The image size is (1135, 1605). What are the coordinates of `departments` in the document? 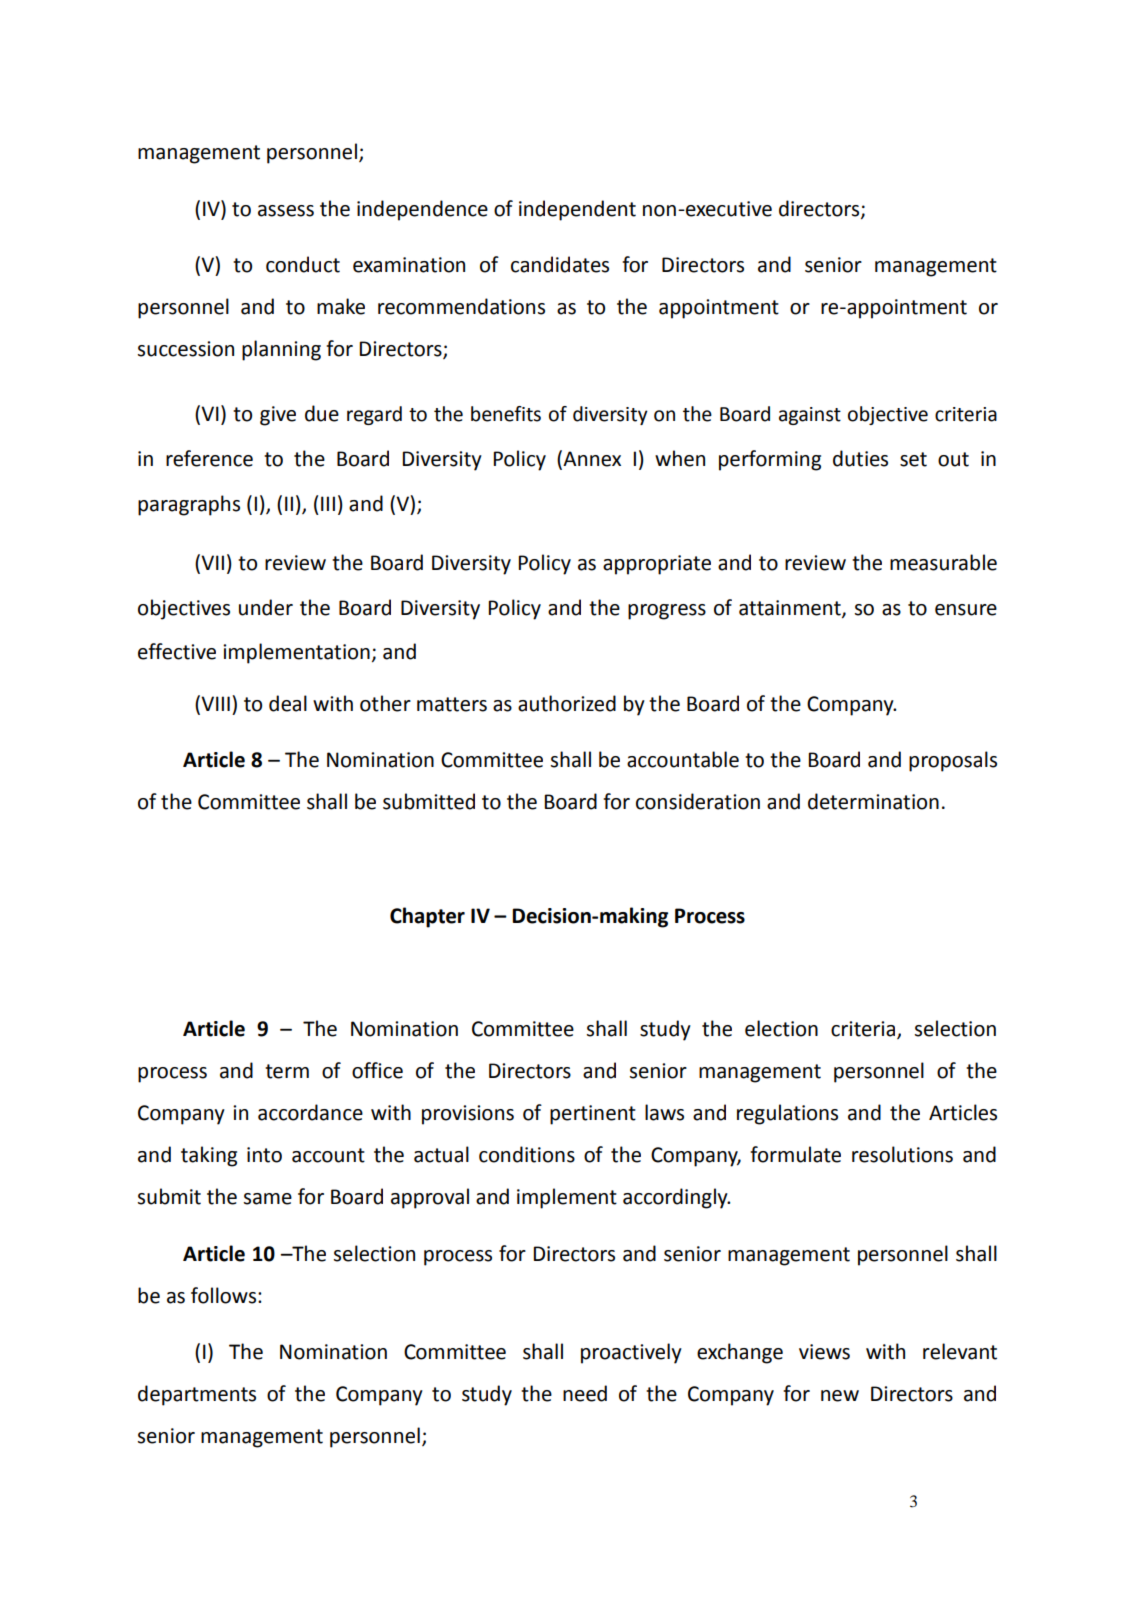 It's located at (197, 1395).
